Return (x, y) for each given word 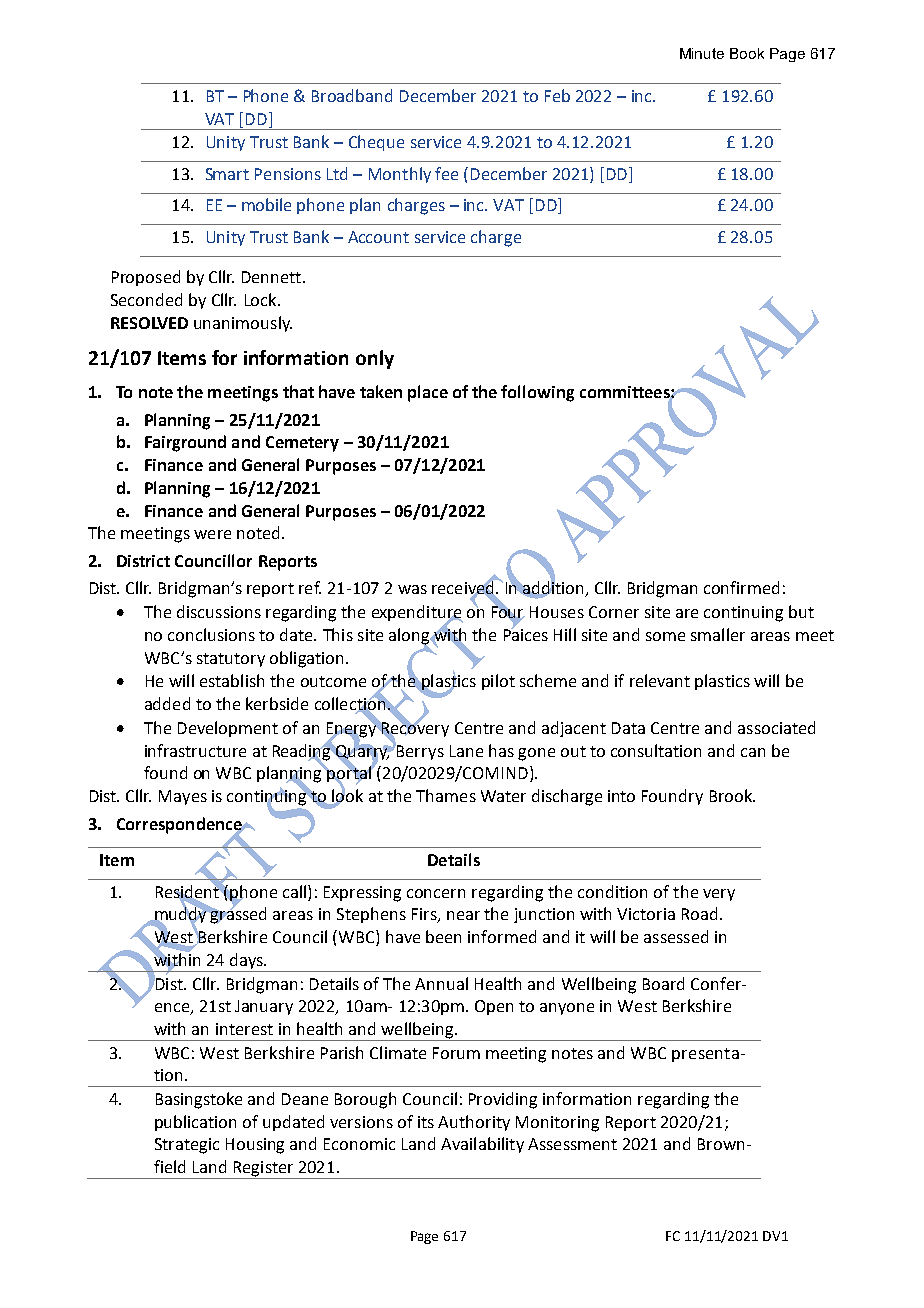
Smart (227, 174)
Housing (255, 1146)
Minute (702, 53)
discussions (219, 611)
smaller (718, 634)
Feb (557, 95)
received (464, 588)
